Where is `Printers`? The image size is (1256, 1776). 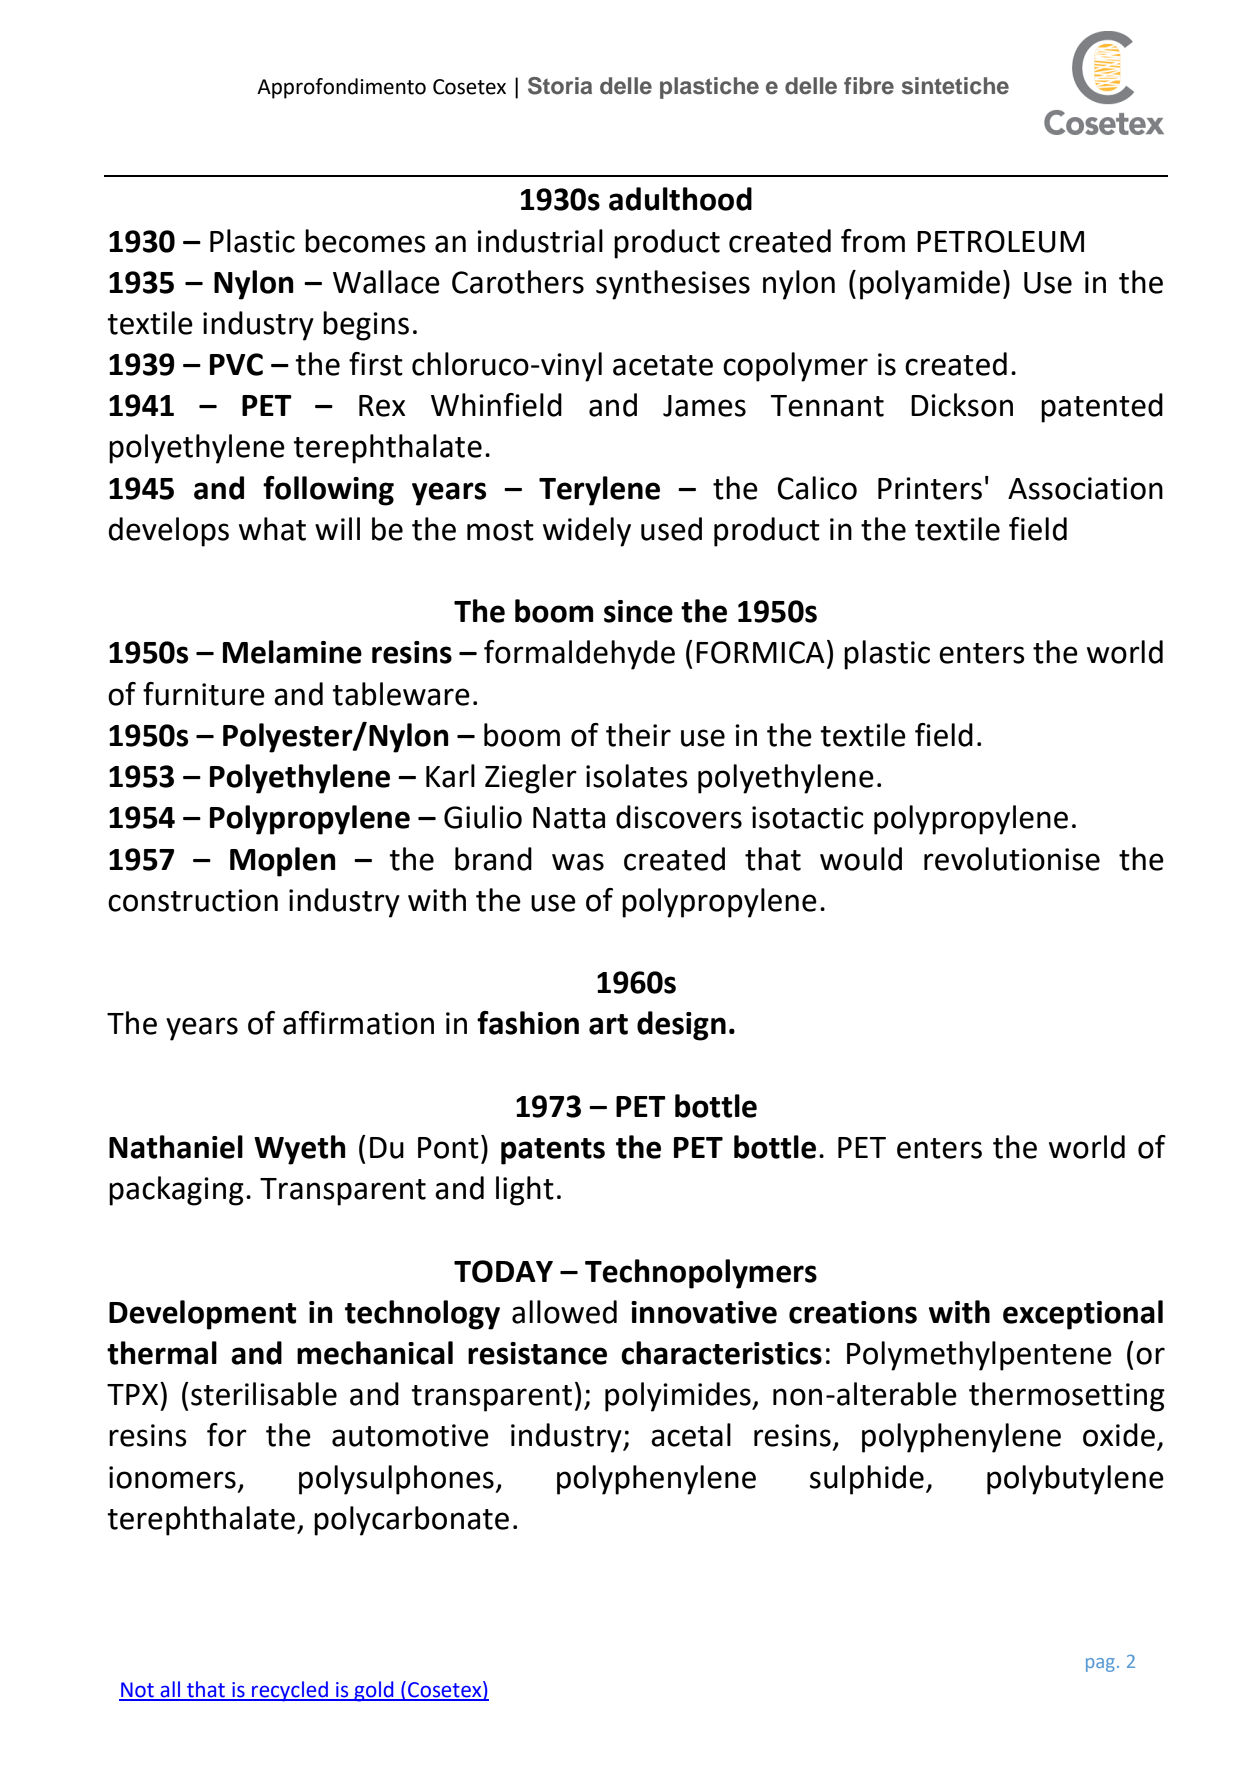
Printers is located at coordinates (930, 488).
